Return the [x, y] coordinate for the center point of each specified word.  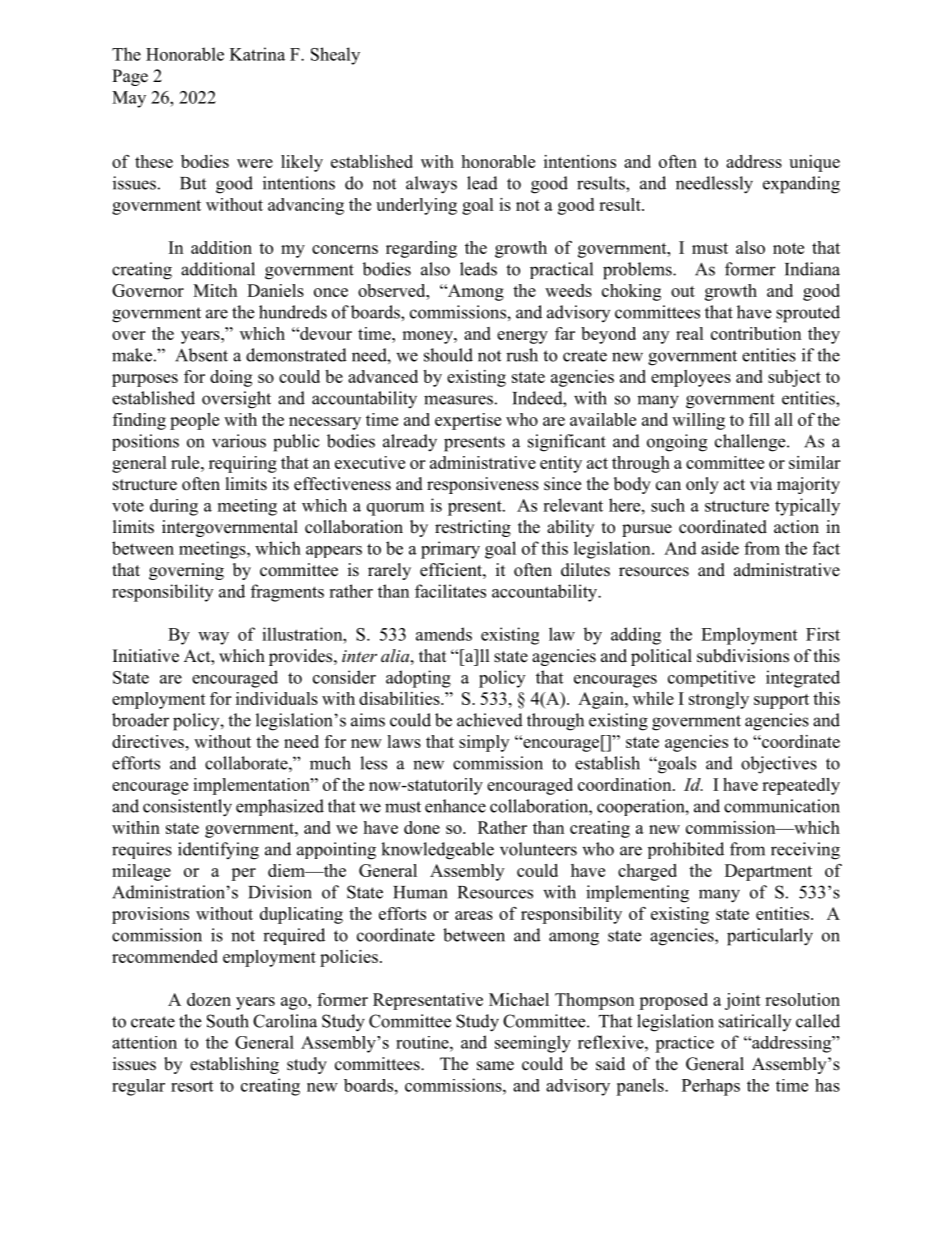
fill [759, 419]
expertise [468, 421]
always [431, 185]
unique [814, 163]
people [194, 421]
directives [148, 741]
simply [484, 743]
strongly [719, 700]
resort [192, 1086]
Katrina [257, 54]
